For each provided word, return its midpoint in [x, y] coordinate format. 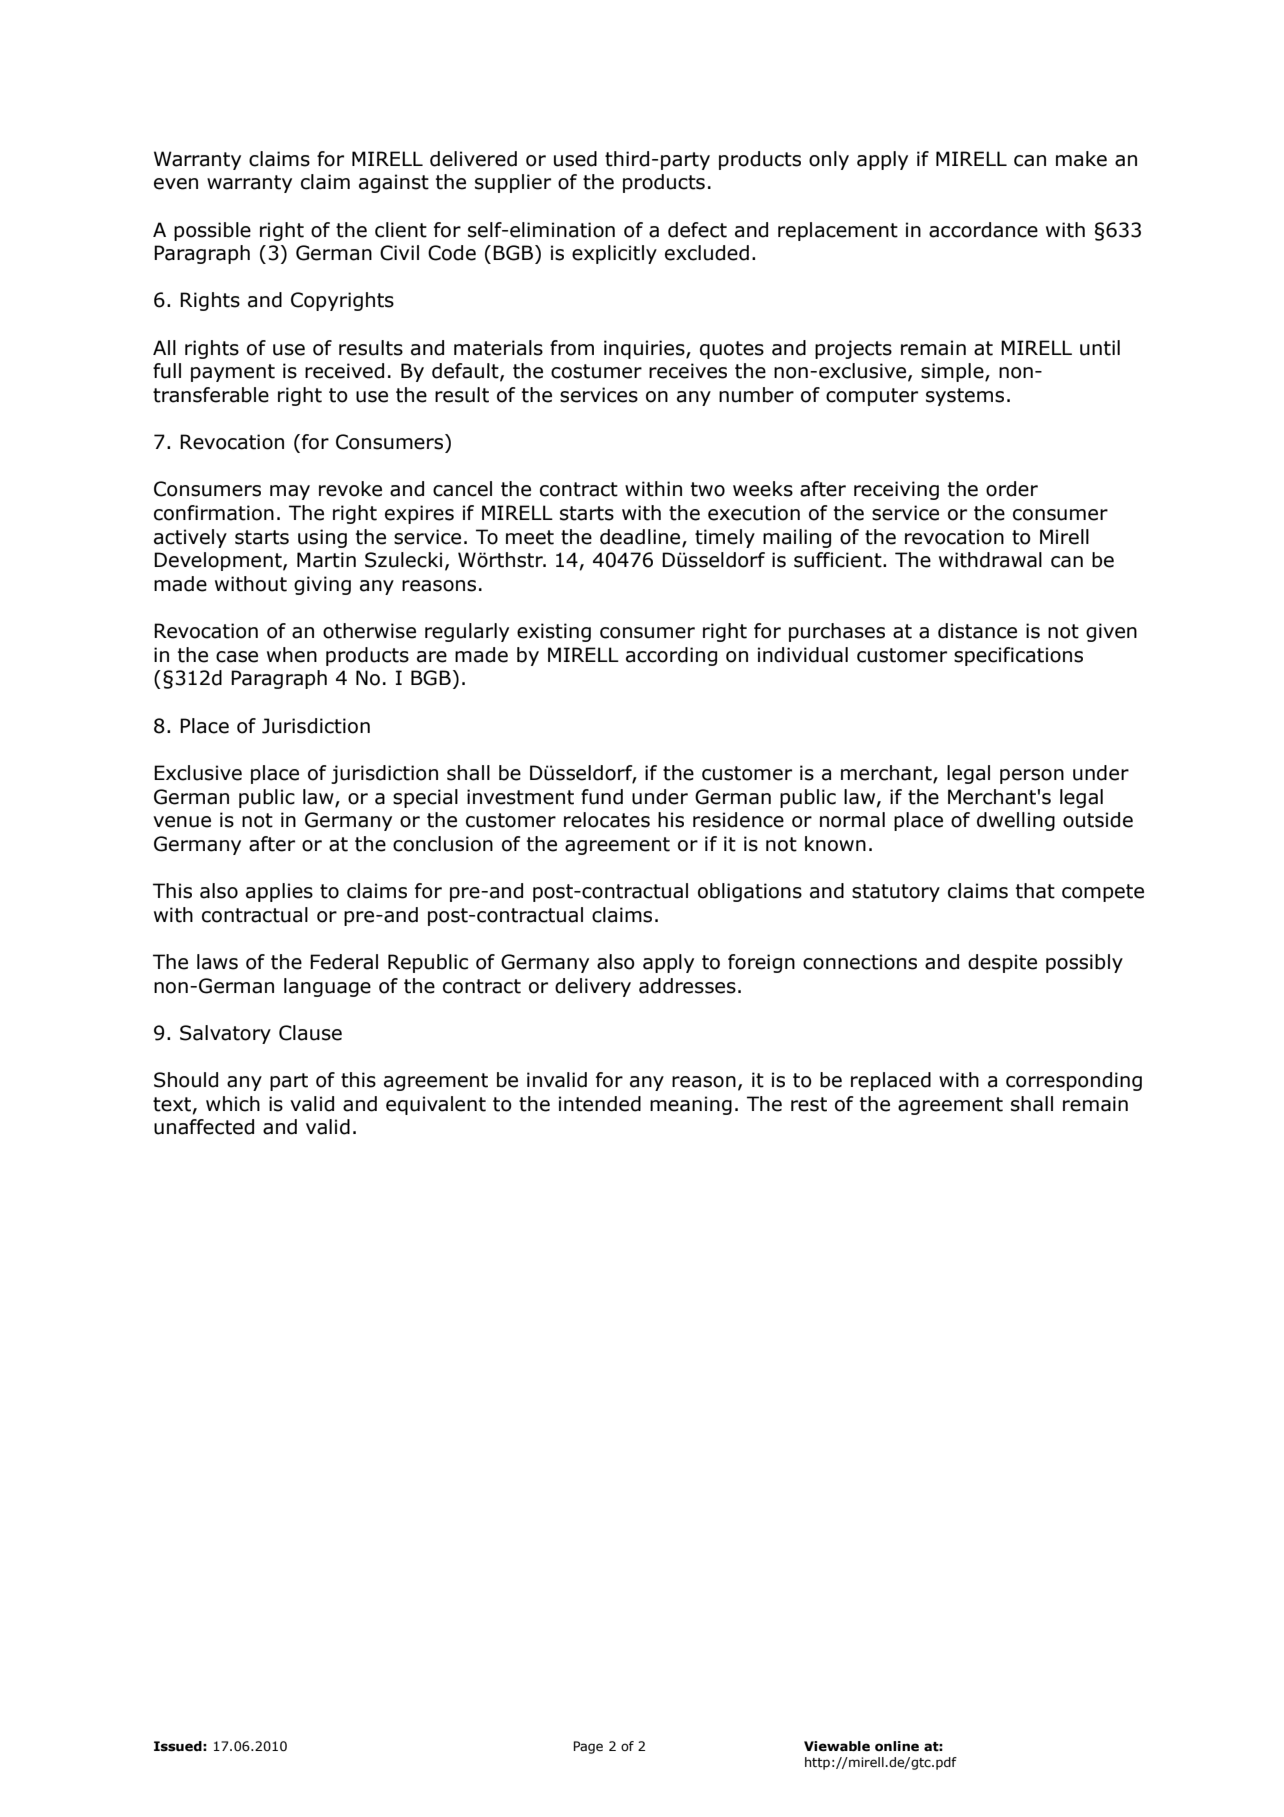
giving [322, 585]
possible [212, 231]
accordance [983, 230]
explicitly [614, 254]
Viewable [837, 1746]
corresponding [1074, 1081]
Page [588, 1747]
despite [1002, 963]
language [327, 987]
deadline [641, 537]
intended [600, 1104]
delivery [593, 987]
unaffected [204, 1127]
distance [977, 631]
